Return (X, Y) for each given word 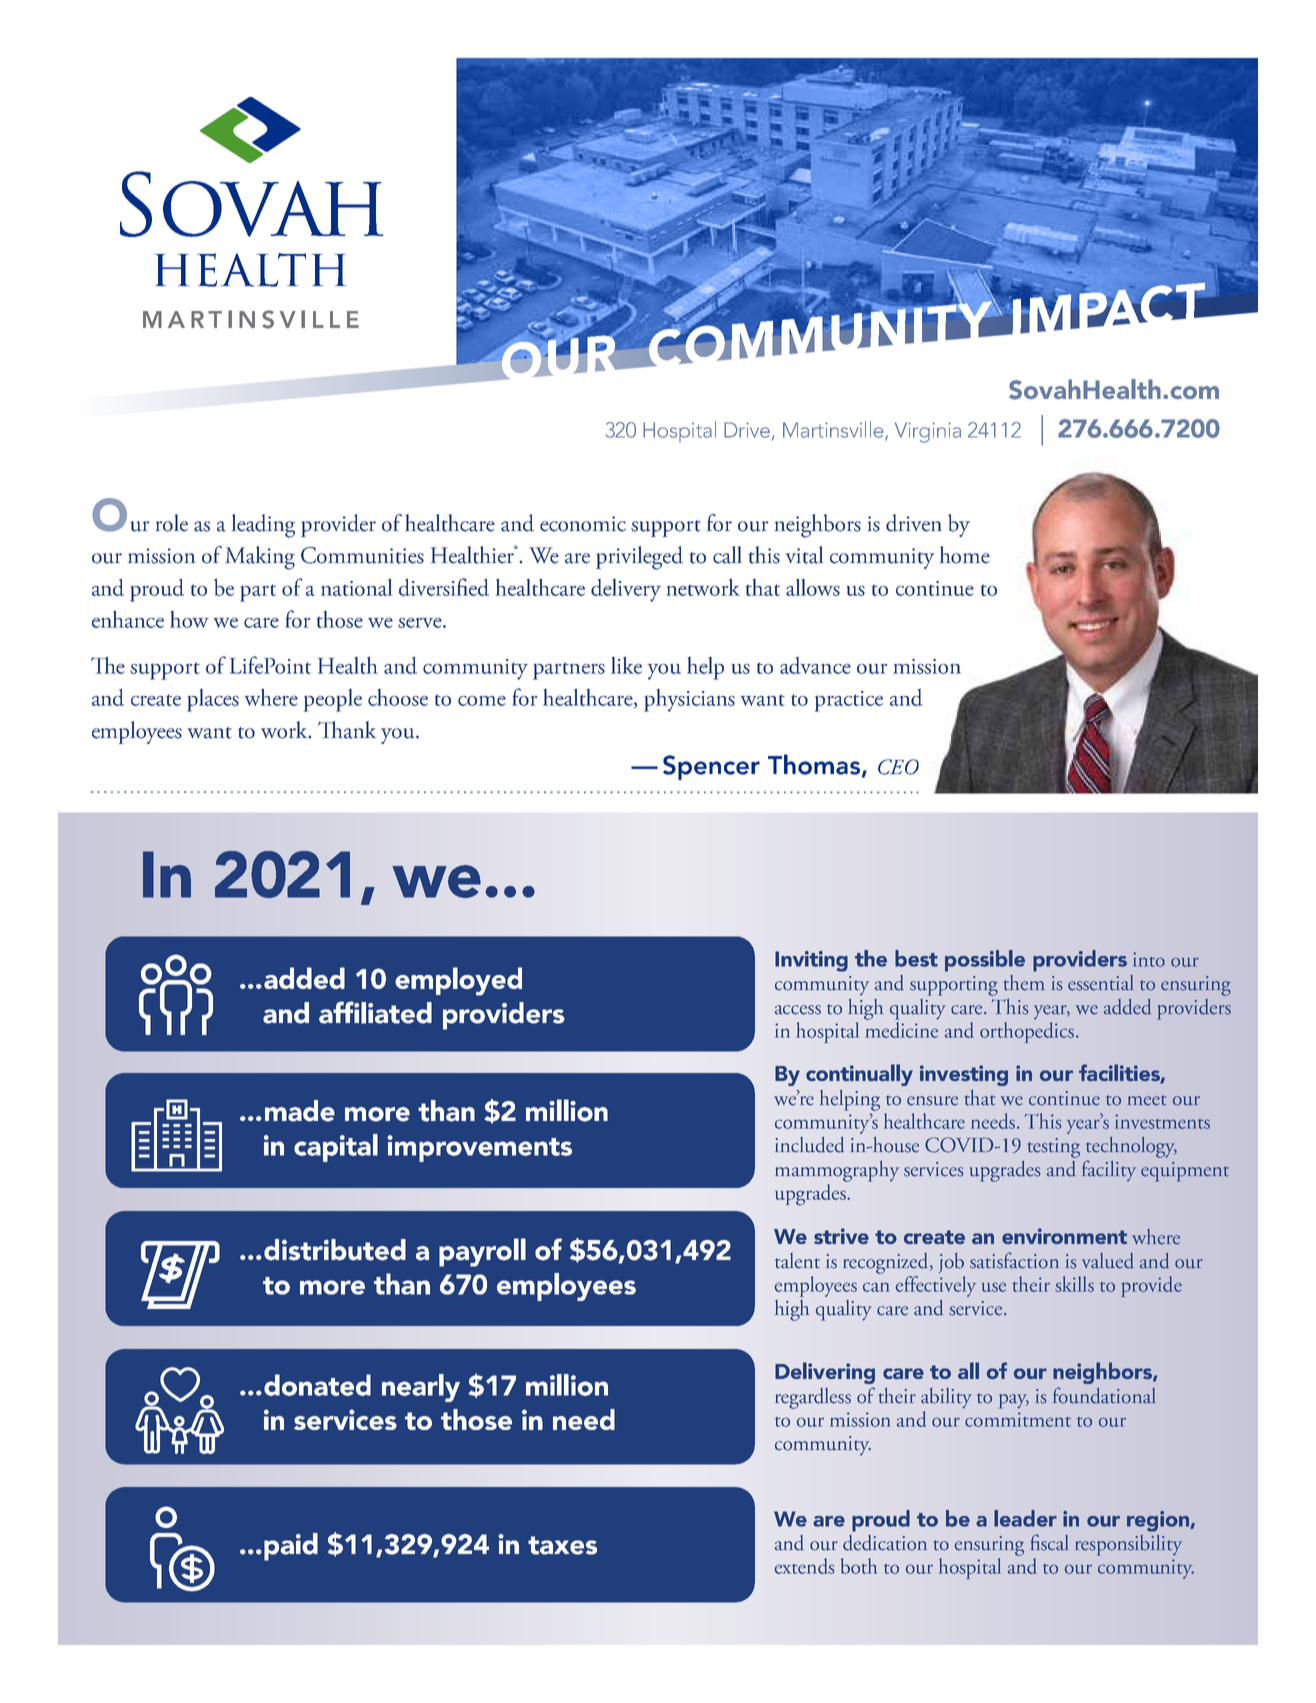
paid (291, 1547)
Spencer (711, 767)
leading (263, 526)
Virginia (928, 432)
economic (583, 524)
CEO (898, 767)
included (809, 1145)
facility (1109, 1170)
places (213, 700)
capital (336, 1148)
